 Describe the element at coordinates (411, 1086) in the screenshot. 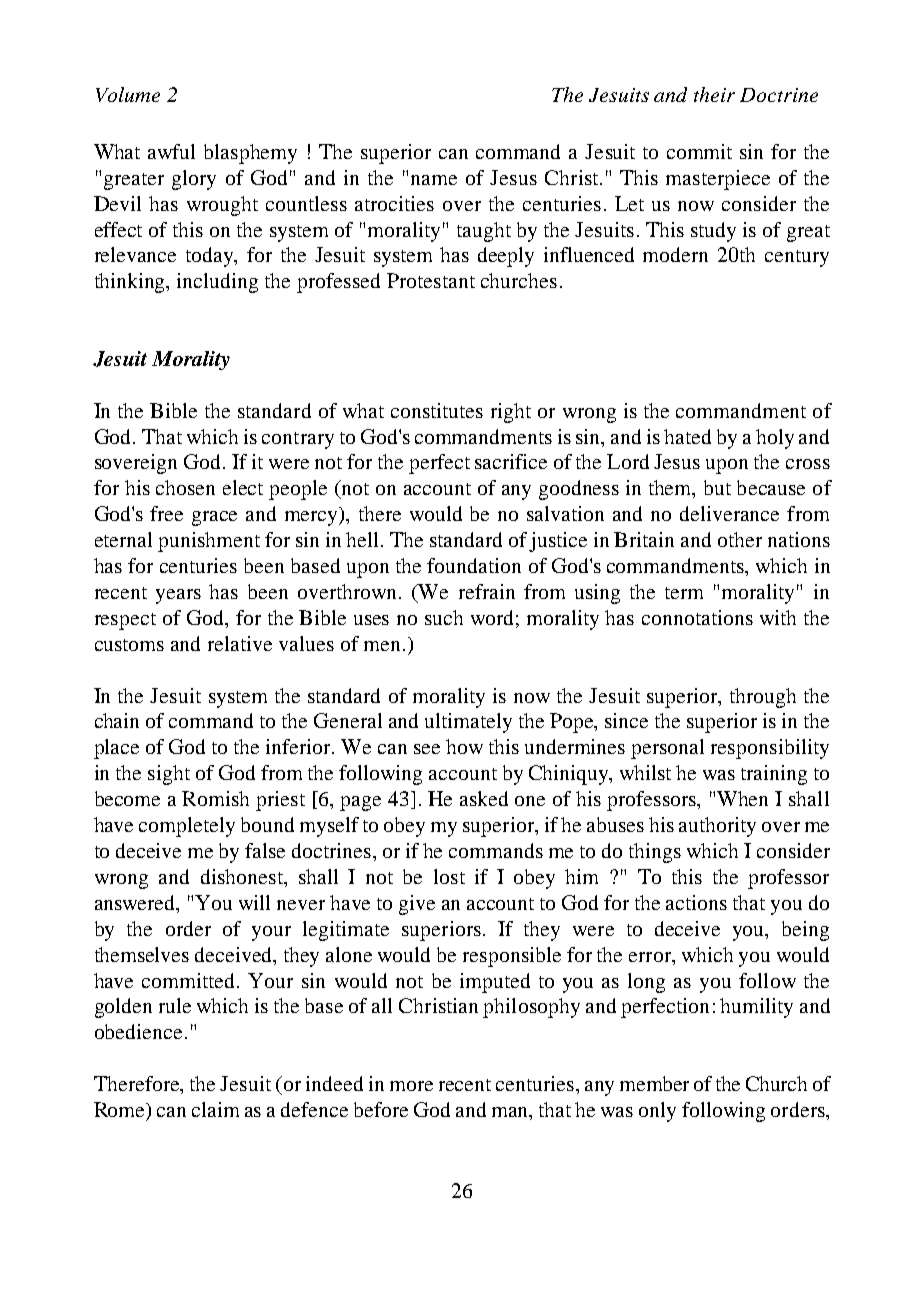

I see `more` at that location.
